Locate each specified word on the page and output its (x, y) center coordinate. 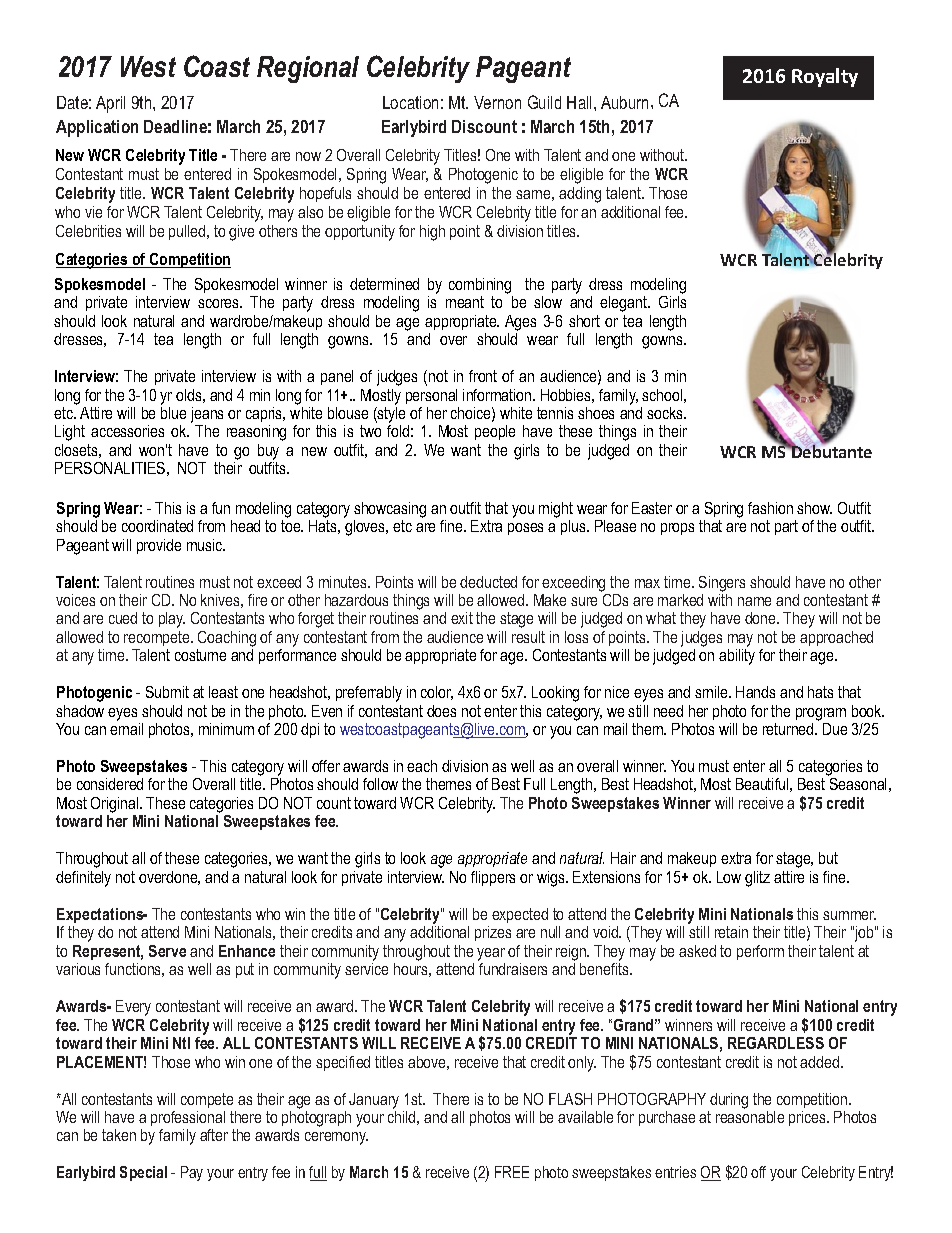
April (110, 104)
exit (462, 618)
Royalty (825, 77)
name (754, 601)
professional (188, 1118)
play (172, 620)
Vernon (497, 102)
